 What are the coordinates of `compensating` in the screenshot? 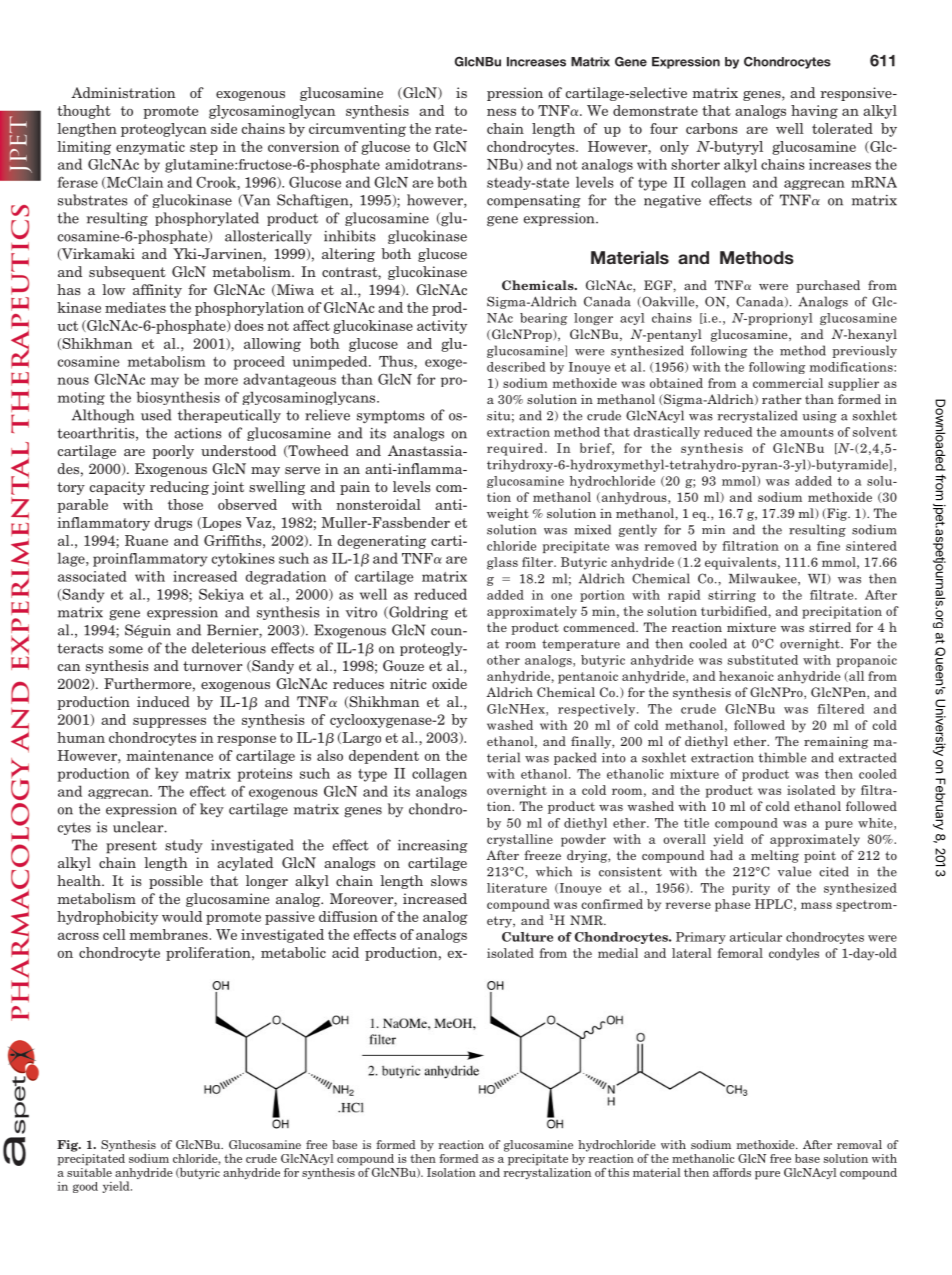 It's located at (534, 201).
